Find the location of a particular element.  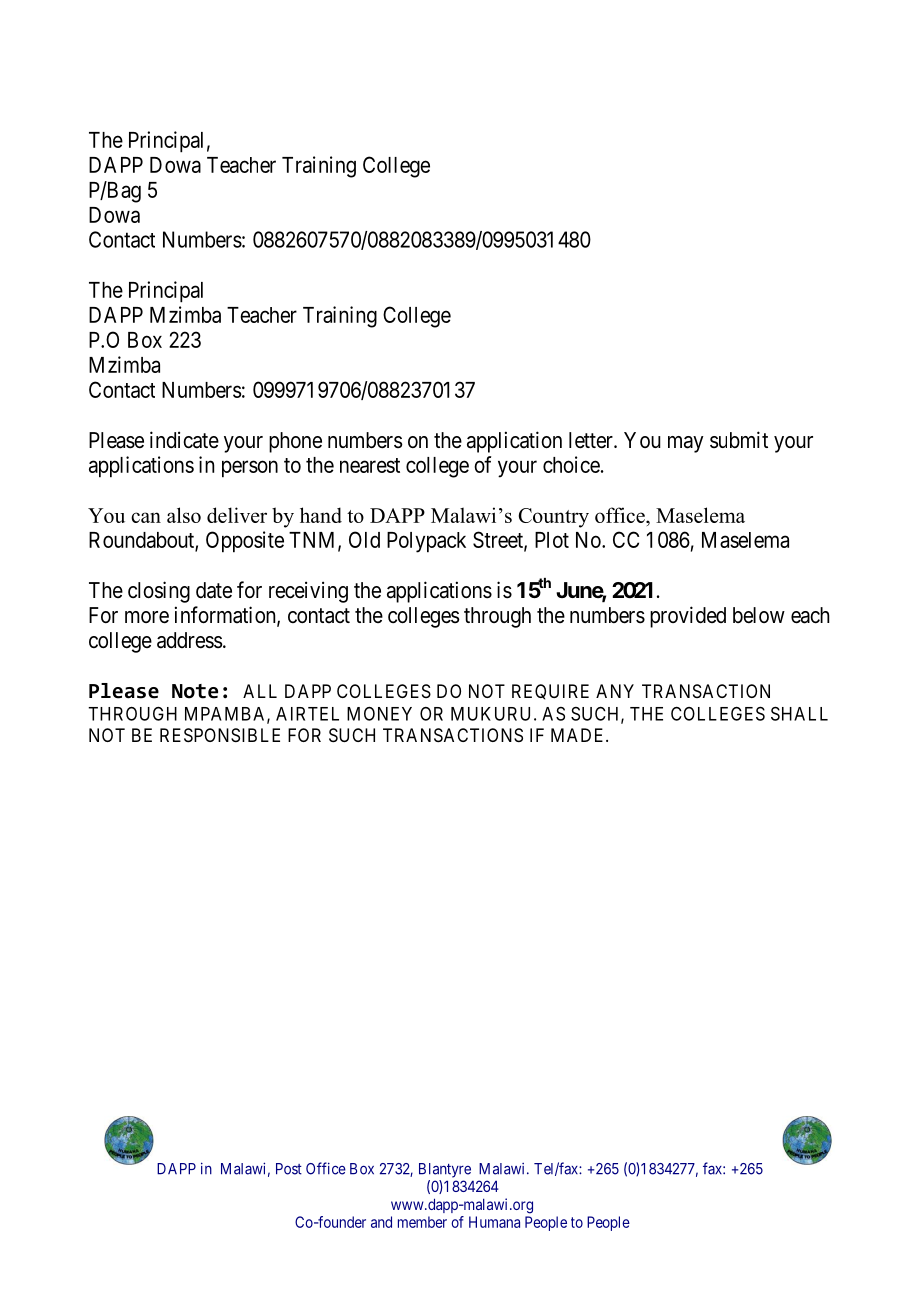

SHALL is located at coordinates (799, 713).
